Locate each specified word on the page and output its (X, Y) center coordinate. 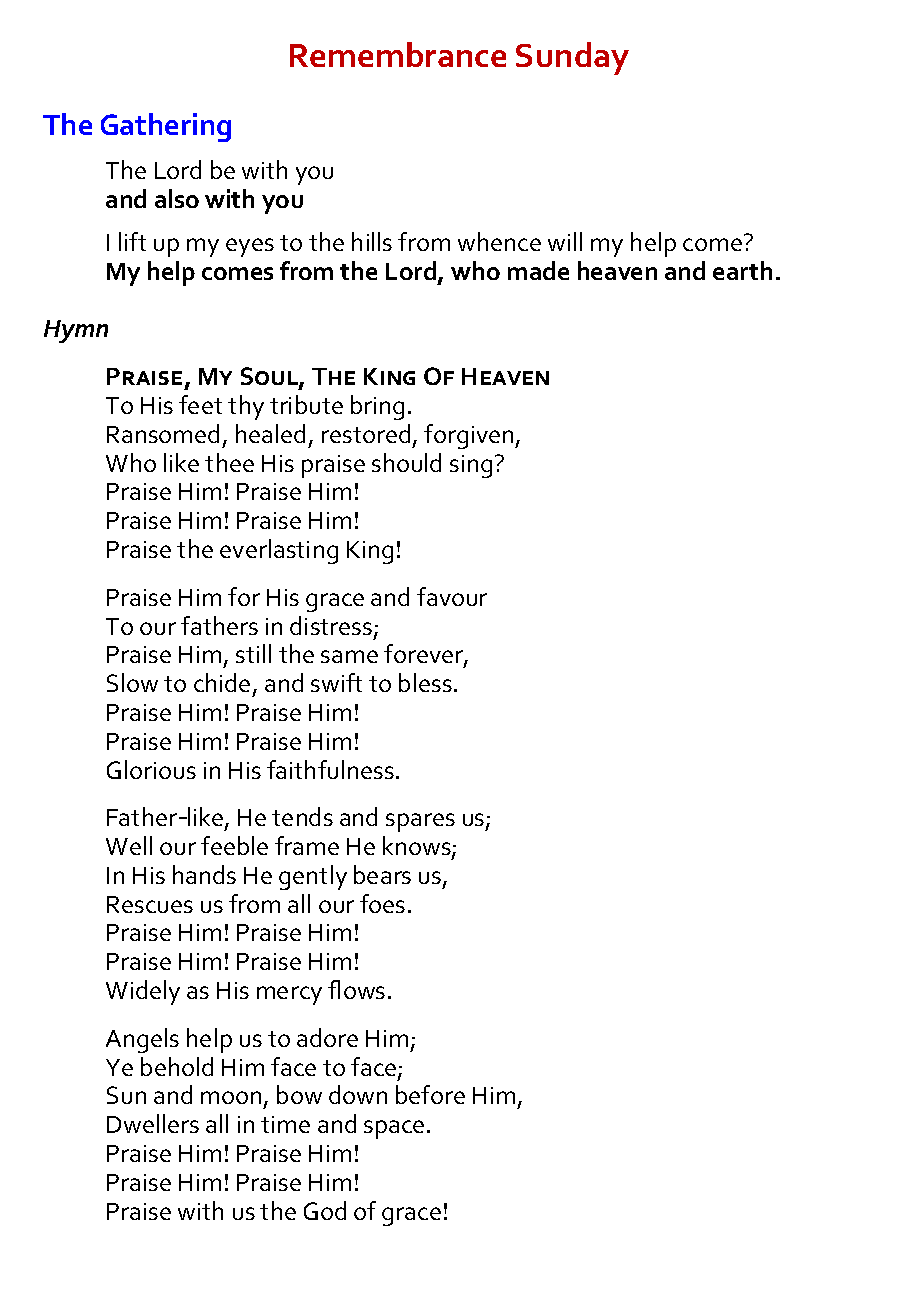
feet (200, 404)
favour (452, 596)
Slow (132, 682)
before (430, 1094)
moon (231, 1097)
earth (742, 270)
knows (418, 847)
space (394, 1129)
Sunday (572, 58)
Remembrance (398, 54)
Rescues (150, 904)
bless (425, 682)
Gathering (166, 127)
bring (377, 407)
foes (382, 903)
